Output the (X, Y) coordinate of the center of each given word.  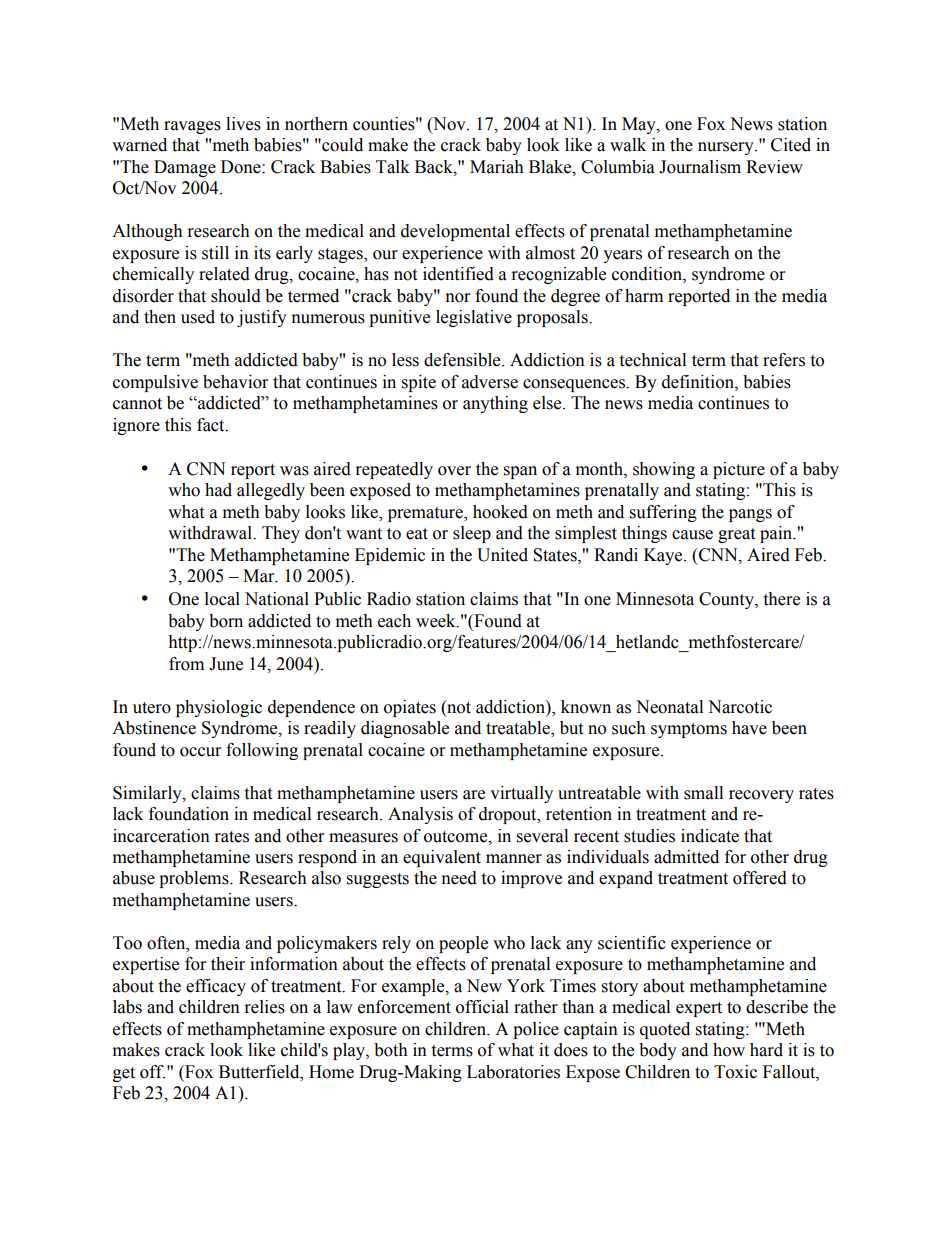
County (727, 600)
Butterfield (260, 1072)
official (482, 1007)
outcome (457, 837)
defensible (463, 360)
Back (435, 167)
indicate (710, 836)
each (394, 621)
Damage (185, 168)
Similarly (148, 794)
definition (699, 382)
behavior (235, 382)
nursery (727, 148)
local (222, 599)
